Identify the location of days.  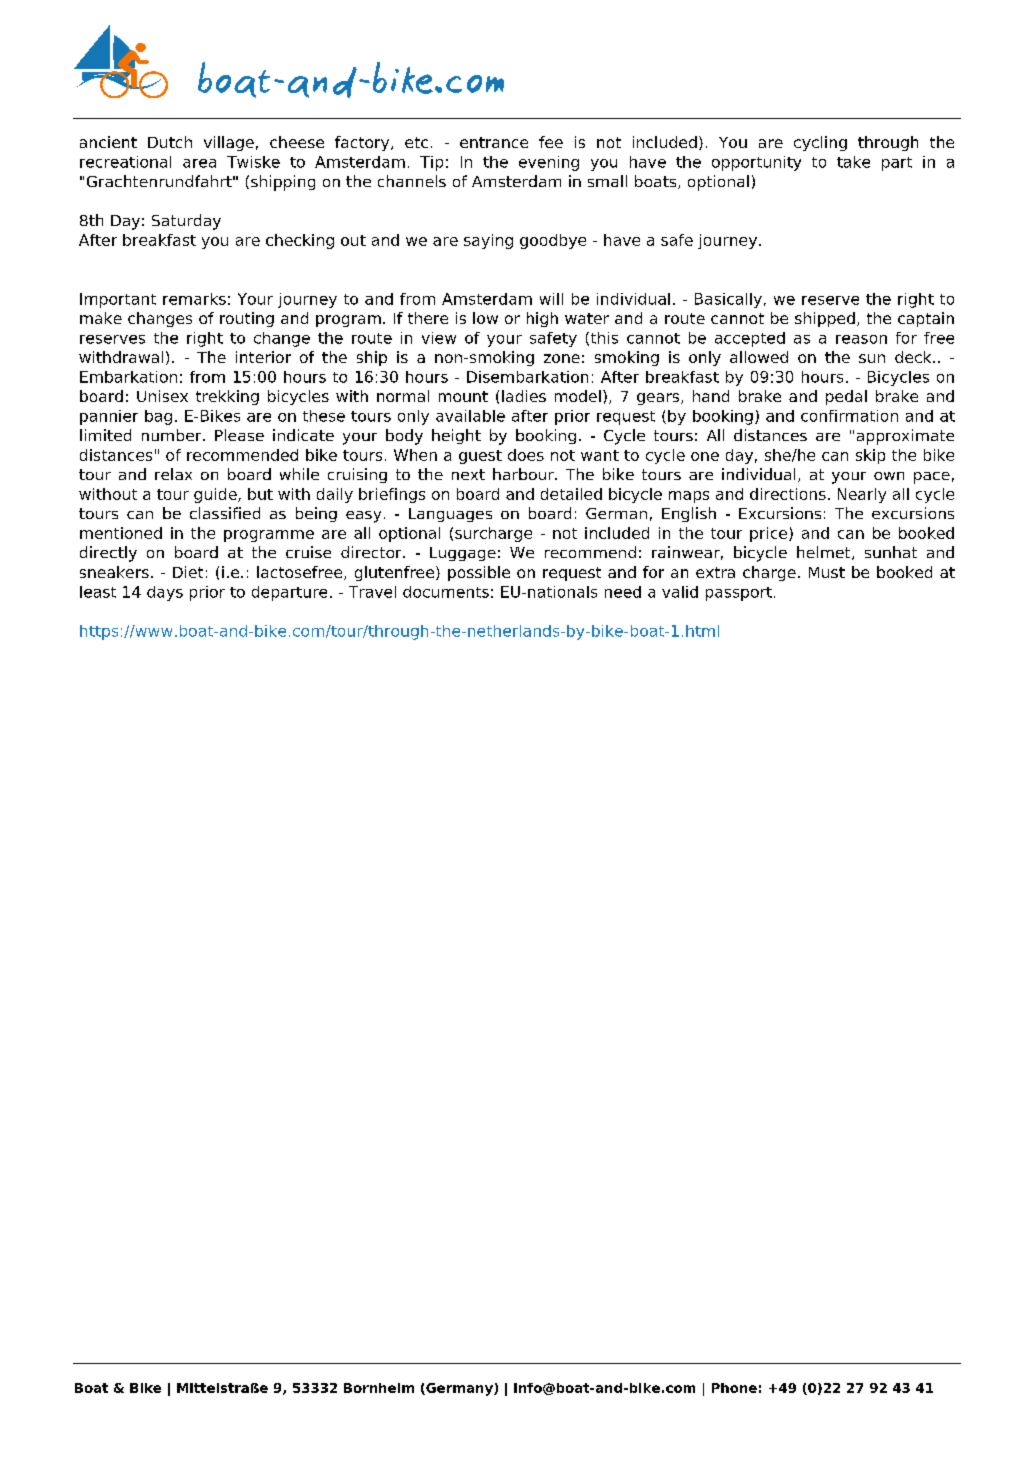
(165, 593).
